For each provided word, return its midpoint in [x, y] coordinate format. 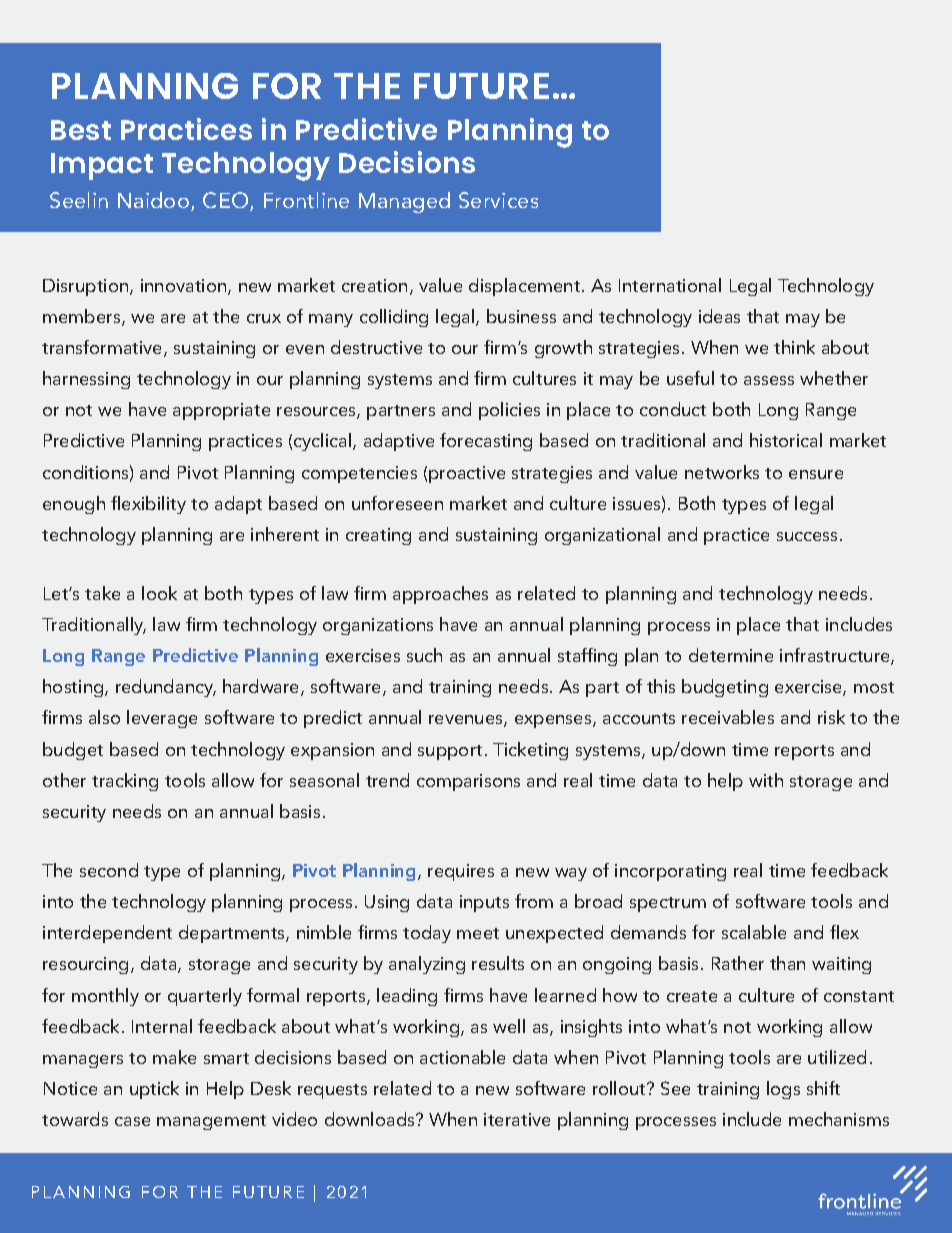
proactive [467, 474]
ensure [816, 474]
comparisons [468, 782]
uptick [154, 1090]
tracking [125, 782]
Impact [102, 166]
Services [498, 200]
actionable [462, 1057]
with [766, 780]
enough [74, 505]
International [670, 285]
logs [783, 1090]
